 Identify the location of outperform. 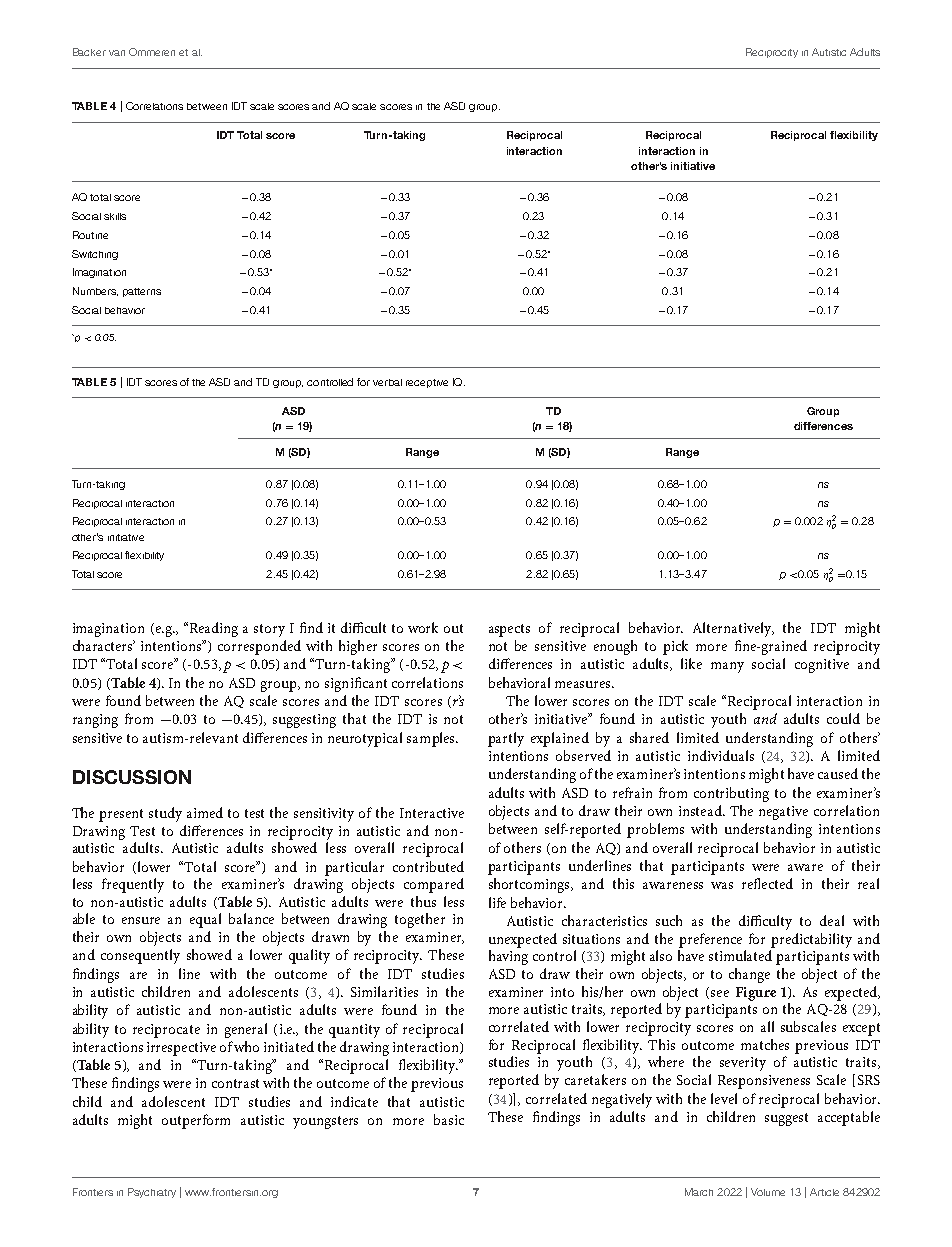
(196, 1121).
